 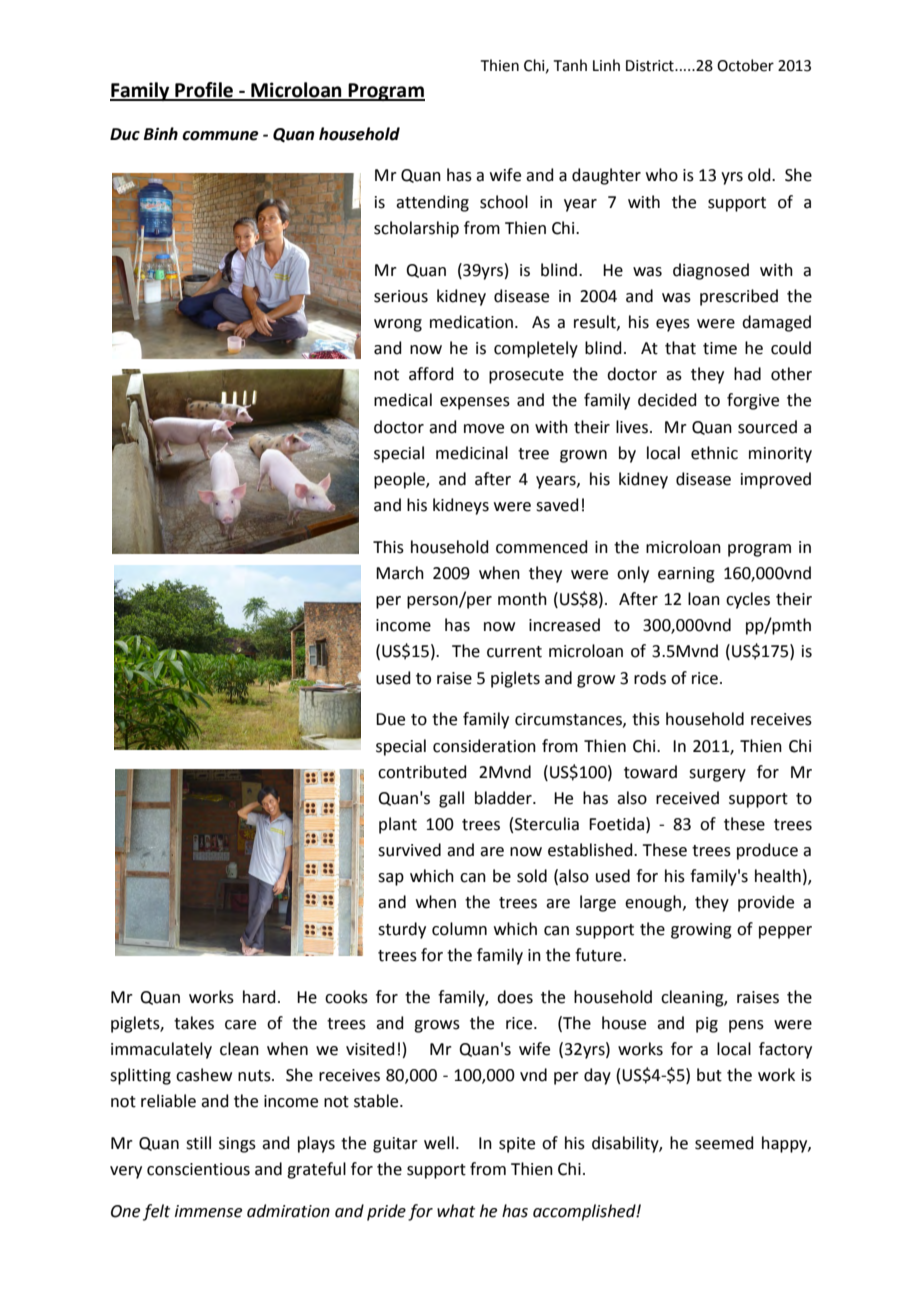 I want to click on ethnic, so click(x=714, y=453).
